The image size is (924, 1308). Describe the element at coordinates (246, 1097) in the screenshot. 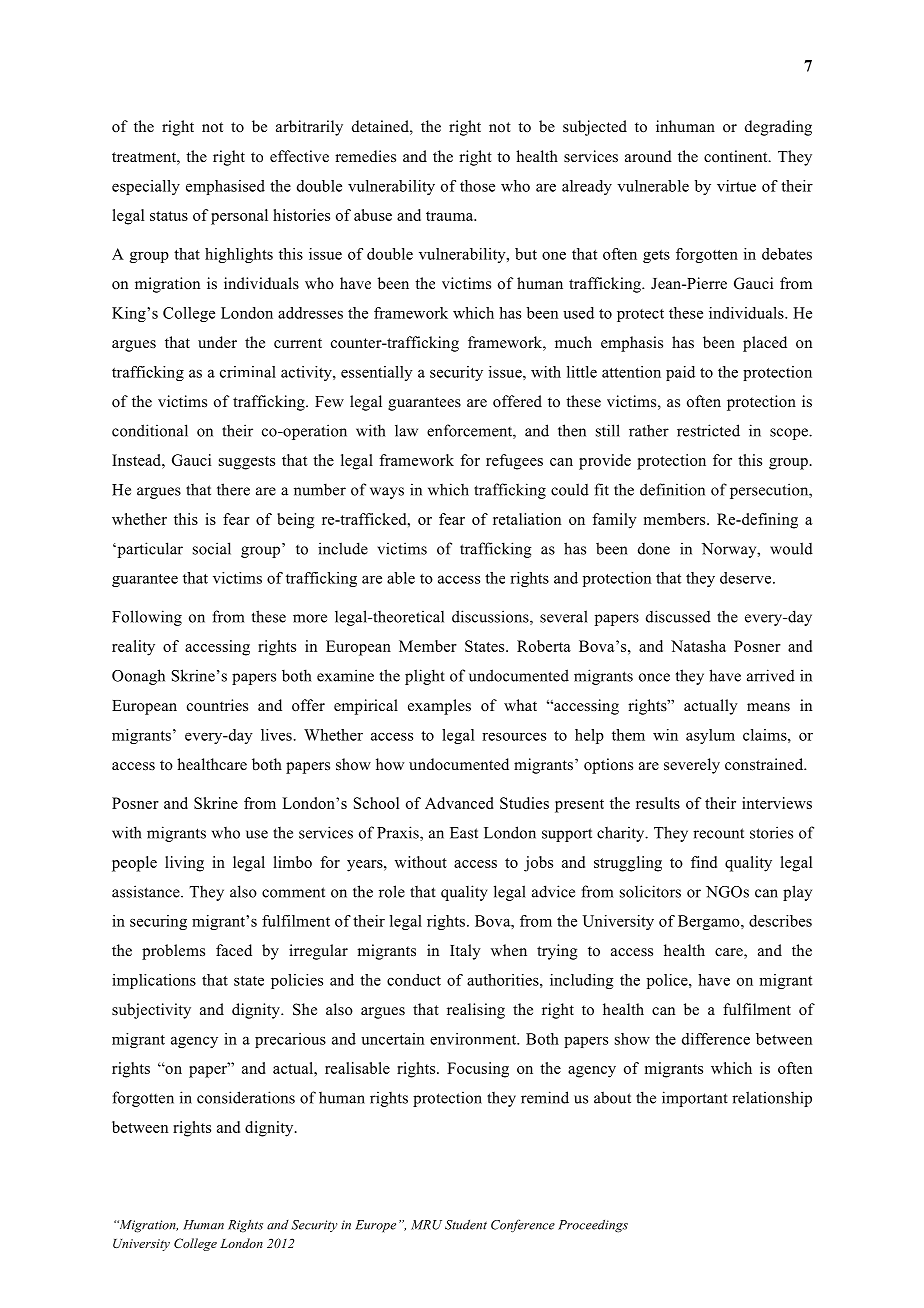

I see `considerations` at that location.
